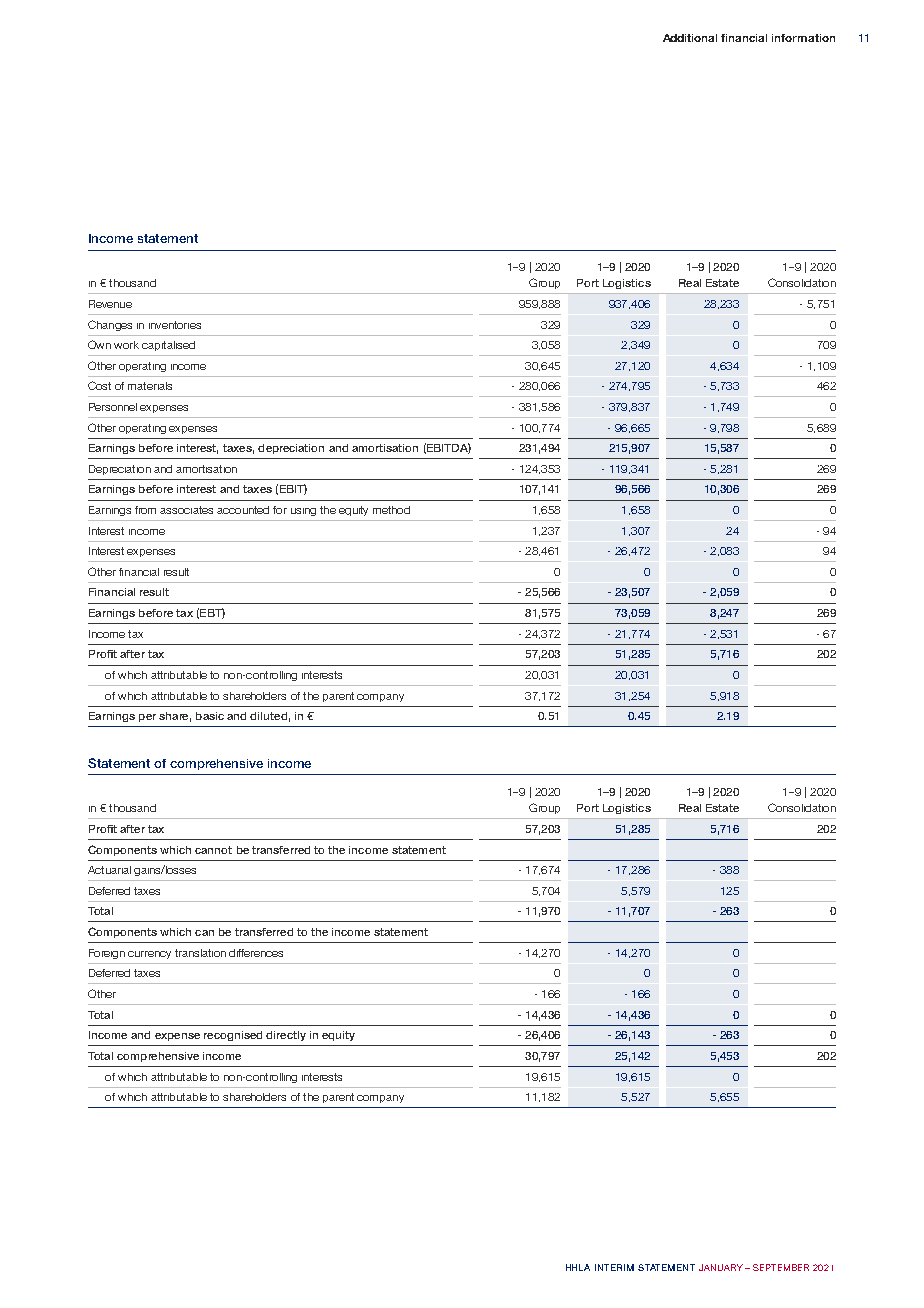  What do you see at coordinates (721, 1267) in the page?
I see `JANUARY` at bounding box center [721, 1267].
